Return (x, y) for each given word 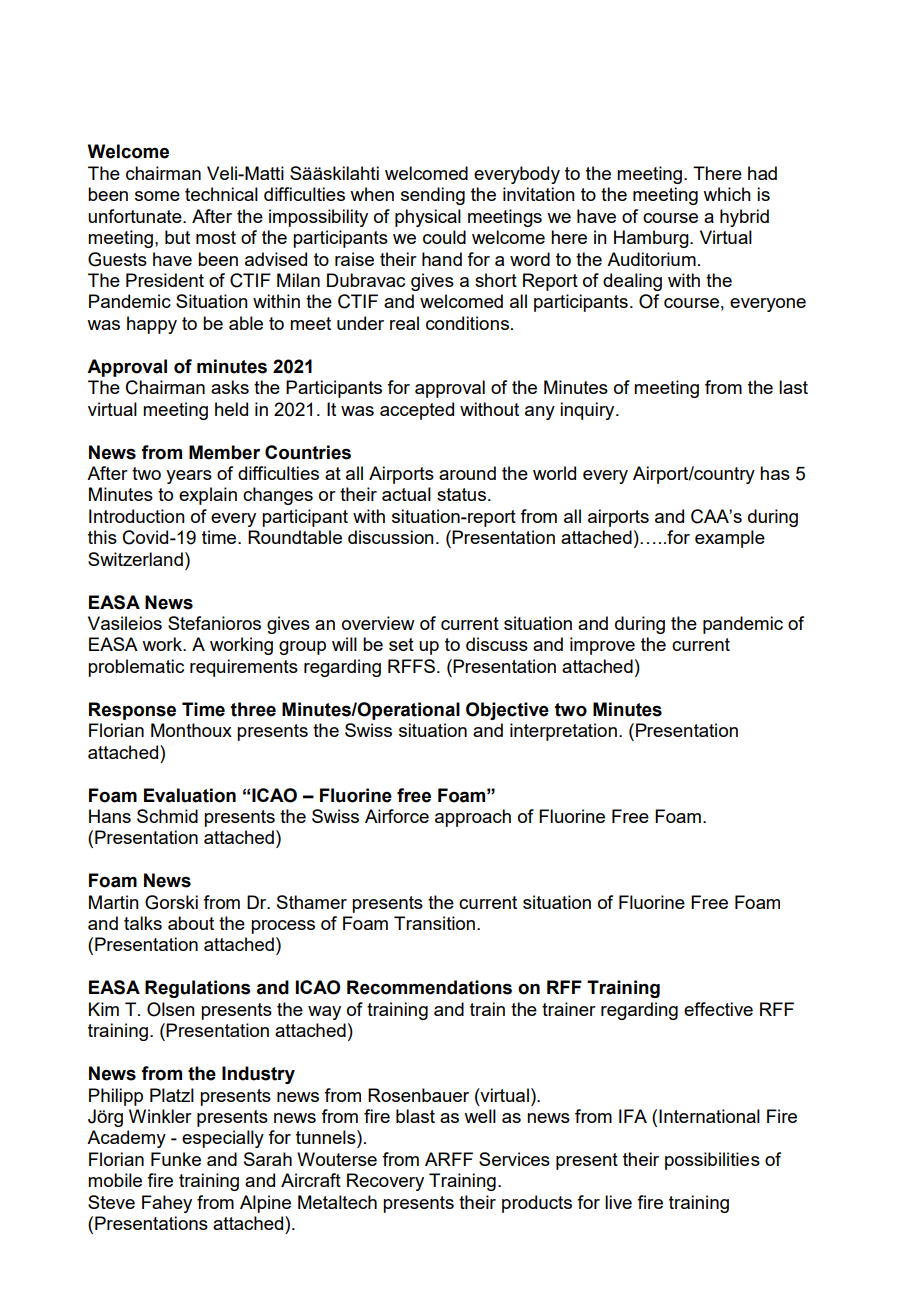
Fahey (167, 1204)
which (727, 194)
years (189, 477)
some (157, 196)
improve (602, 646)
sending (433, 196)
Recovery (385, 1182)
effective (718, 1009)
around (467, 473)
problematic (136, 668)
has (775, 473)
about (191, 923)
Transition (434, 923)
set (401, 644)
